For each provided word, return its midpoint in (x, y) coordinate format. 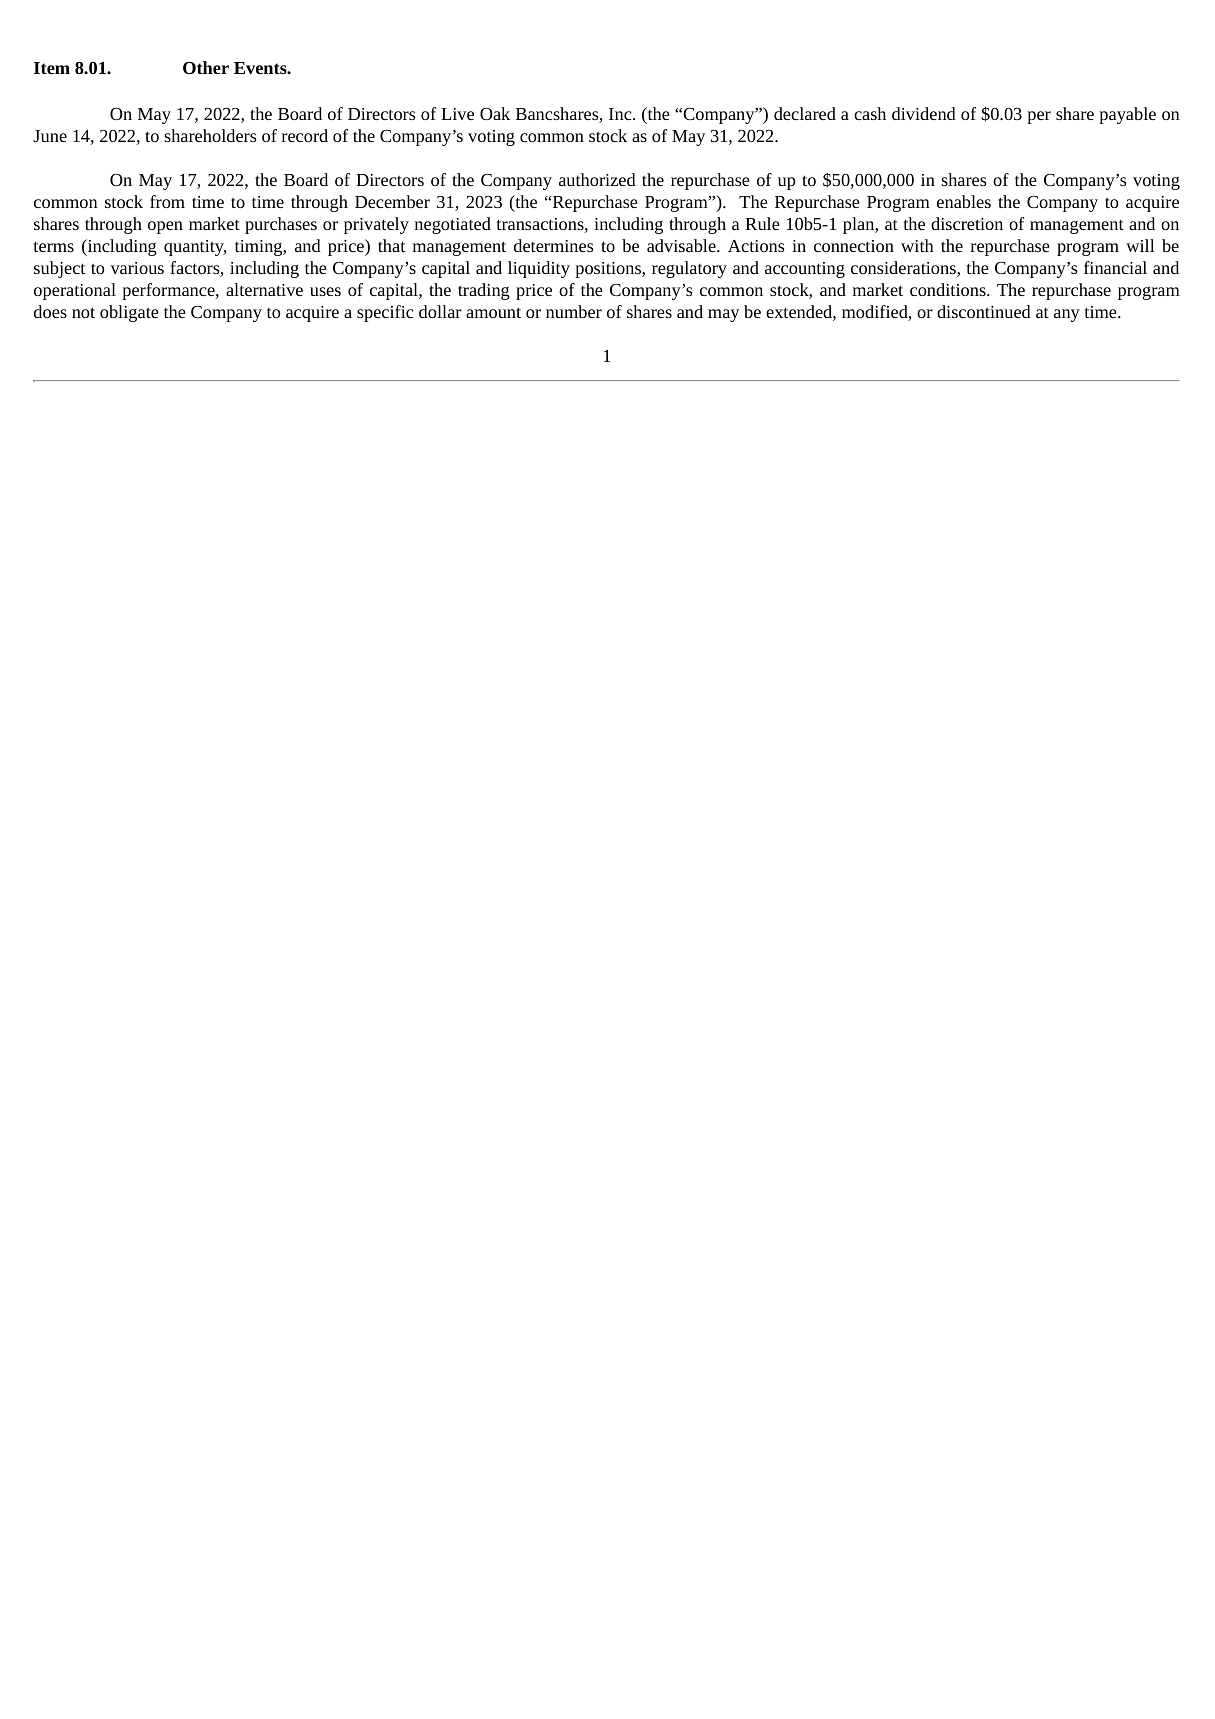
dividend (924, 113)
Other (206, 67)
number (574, 311)
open (165, 227)
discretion (967, 223)
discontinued (984, 311)
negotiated (453, 225)
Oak (495, 113)
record (305, 135)
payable (1127, 115)
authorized (597, 179)
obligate (129, 313)
